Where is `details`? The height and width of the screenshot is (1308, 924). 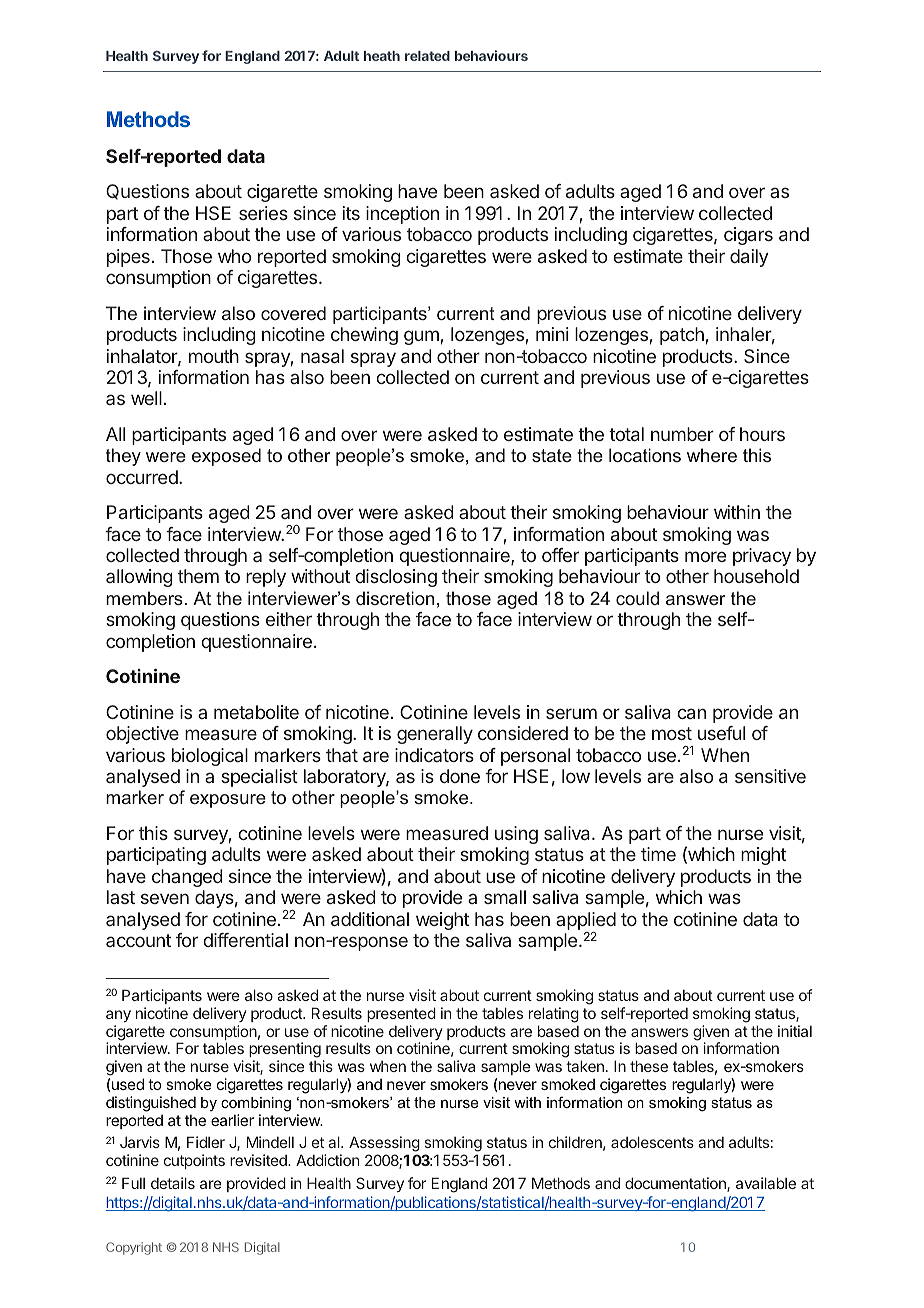 details is located at coordinates (173, 1183).
